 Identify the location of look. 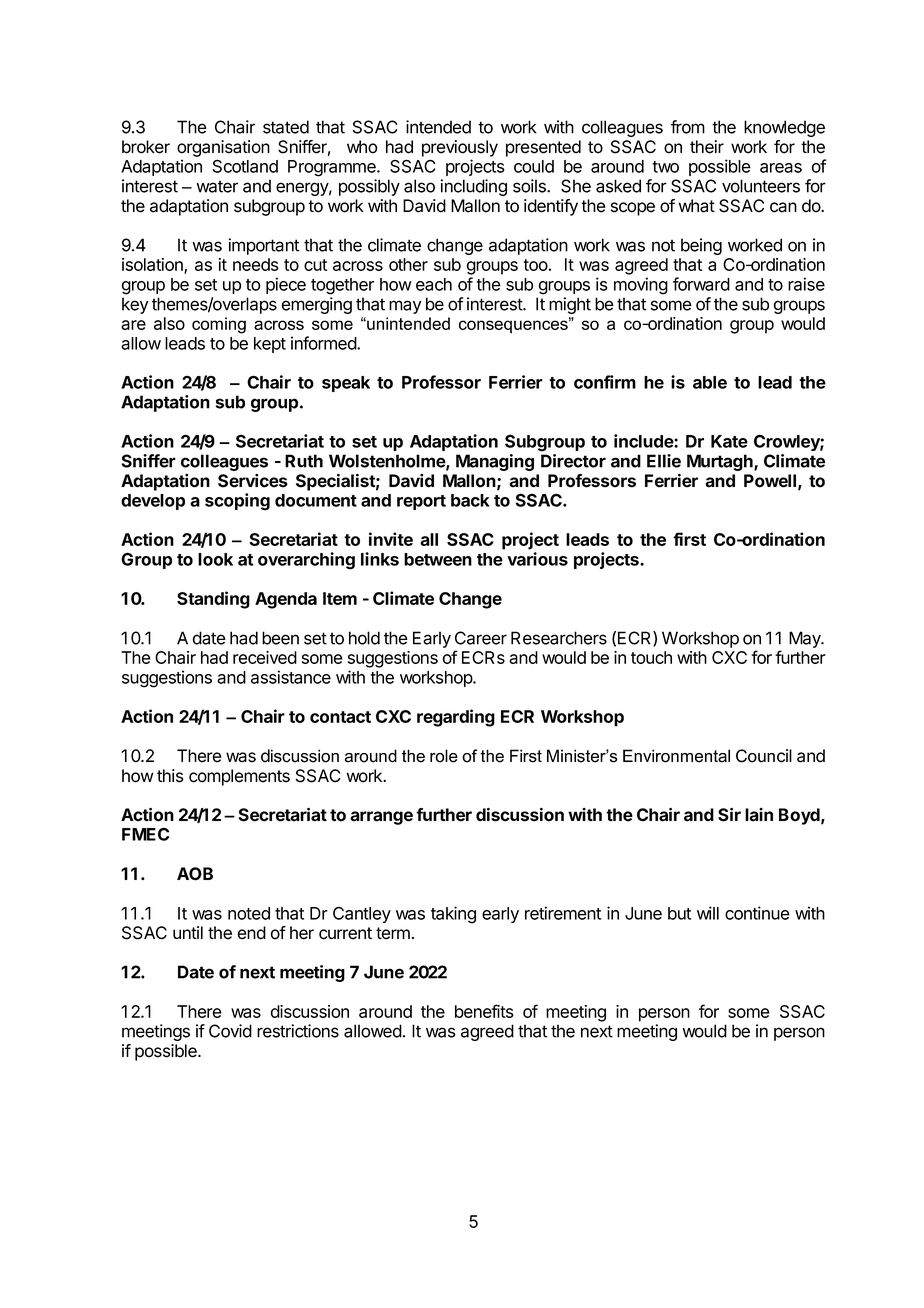
(215, 559).
